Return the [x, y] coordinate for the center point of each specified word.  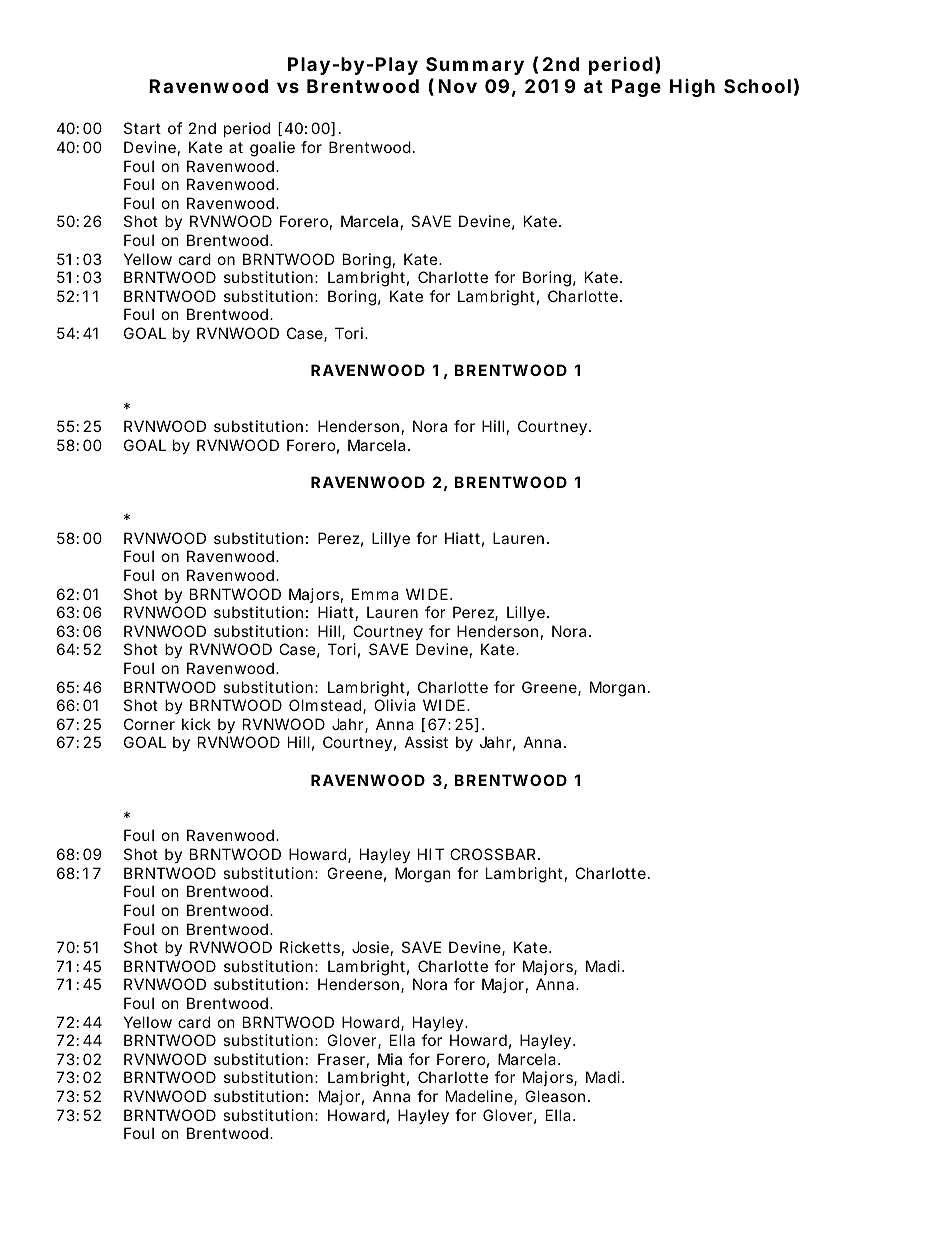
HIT [431, 854]
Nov [457, 86]
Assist [426, 742]
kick [196, 724]
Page [636, 88]
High [692, 88]
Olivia [395, 705]
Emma [375, 594]
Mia [390, 1059]
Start [142, 128]
